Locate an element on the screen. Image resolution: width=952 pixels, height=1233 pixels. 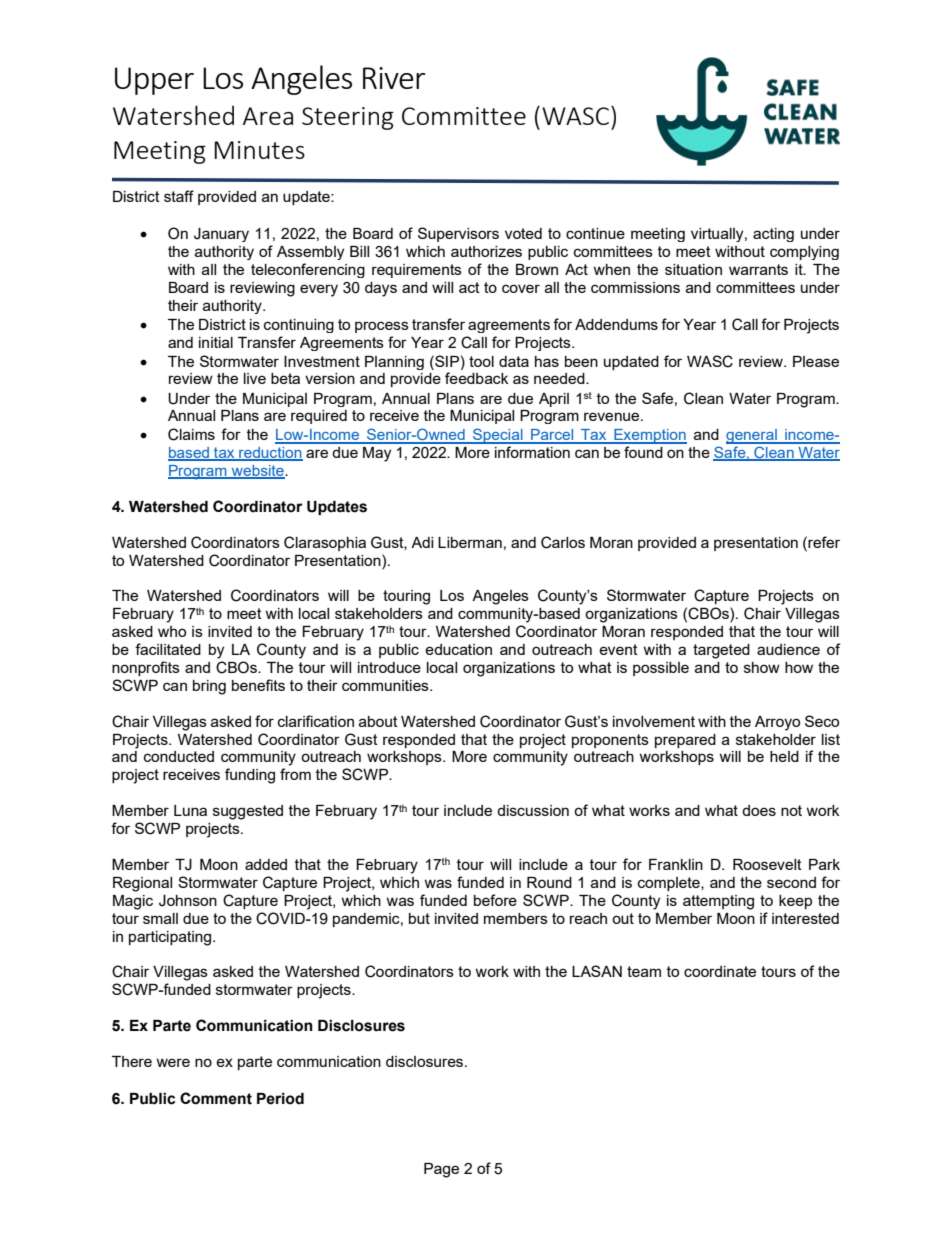
targeted is located at coordinates (721, 651).
